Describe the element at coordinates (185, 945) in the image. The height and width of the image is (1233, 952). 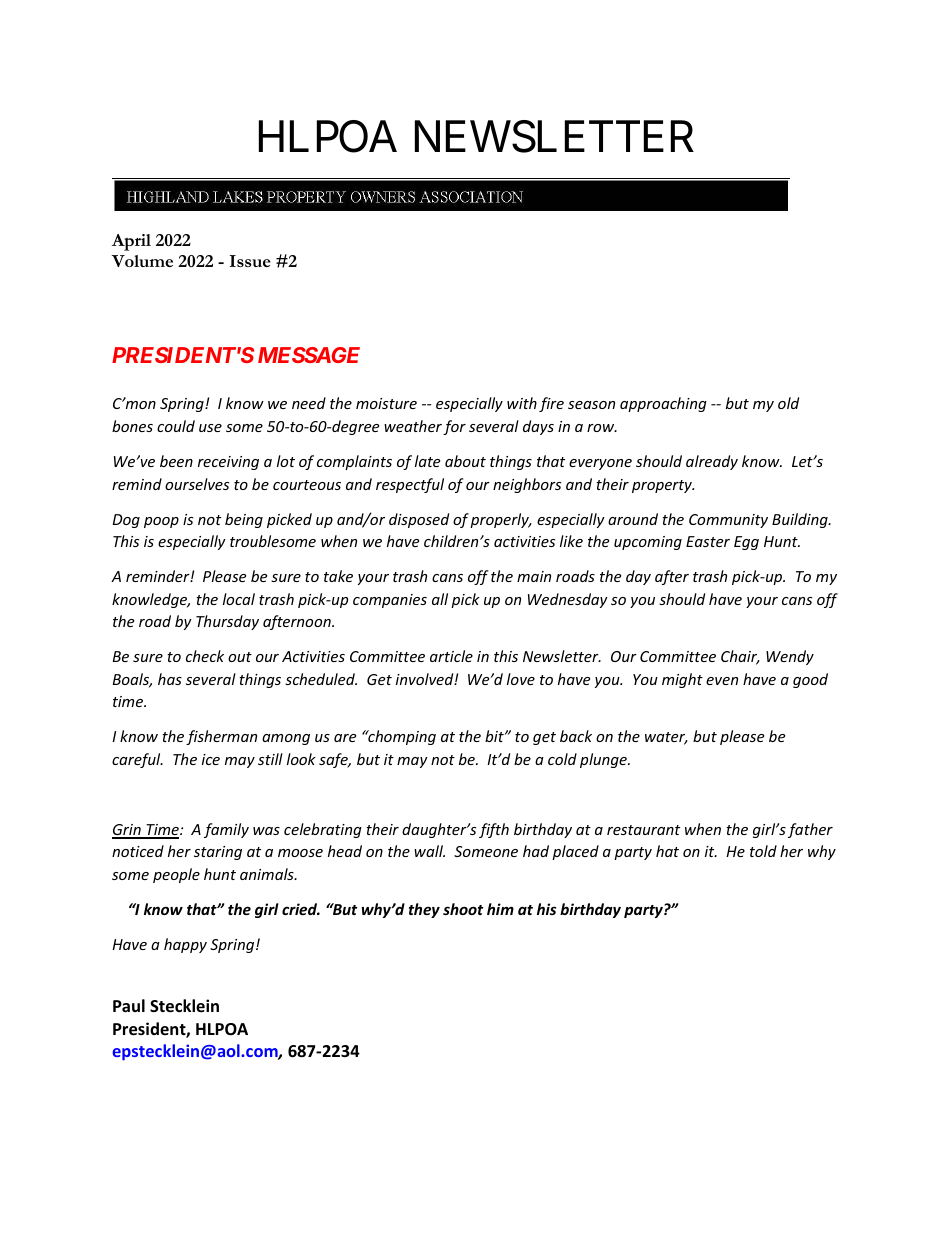
I see `happy` at that location.
